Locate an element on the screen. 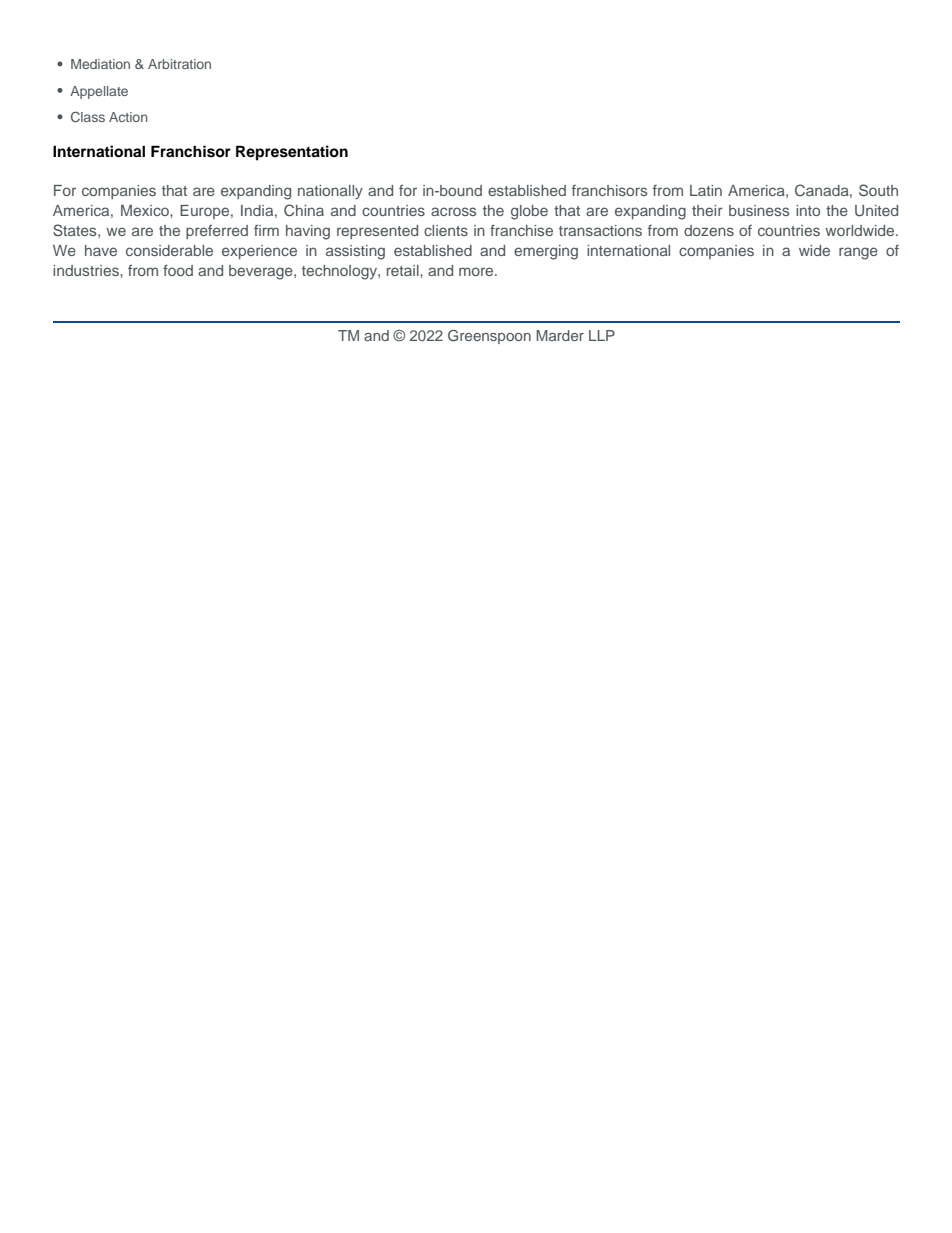  LLP is located at coordinates (602, 335).
